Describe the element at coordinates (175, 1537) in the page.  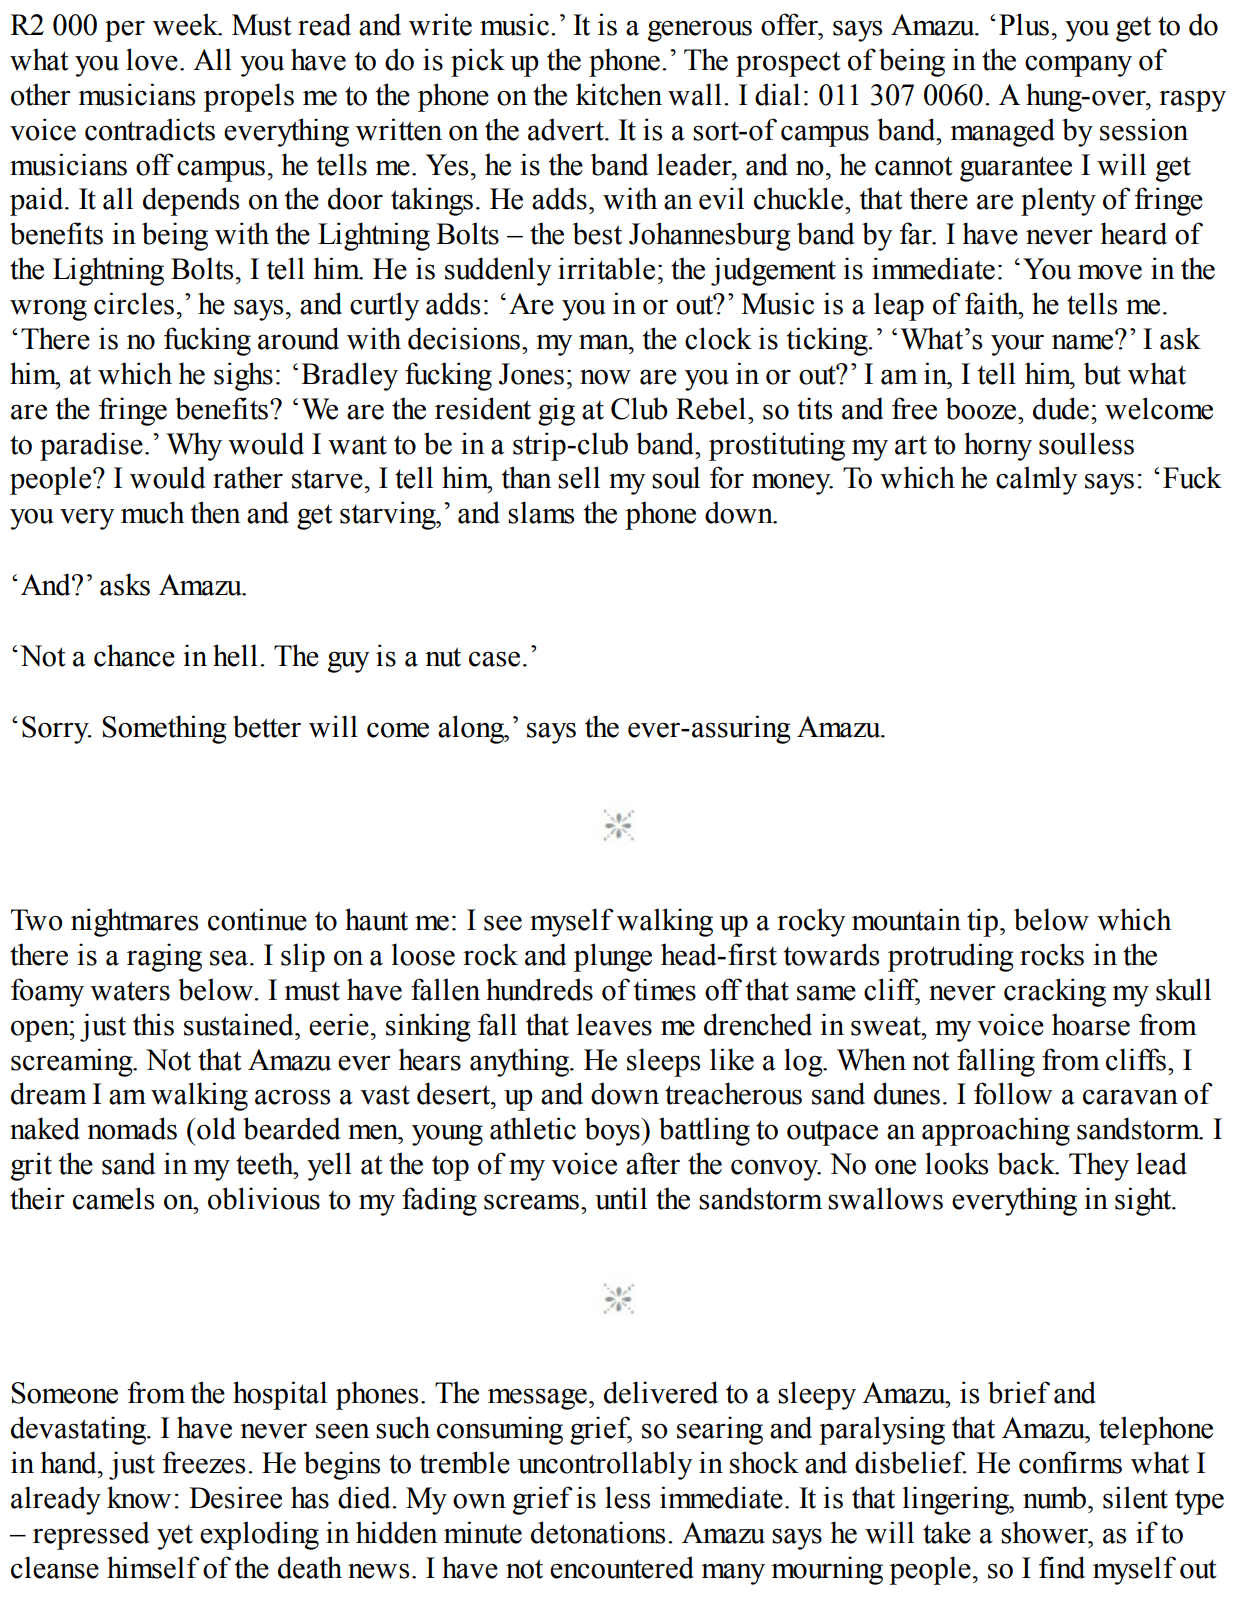
I see `yet` at that location.
